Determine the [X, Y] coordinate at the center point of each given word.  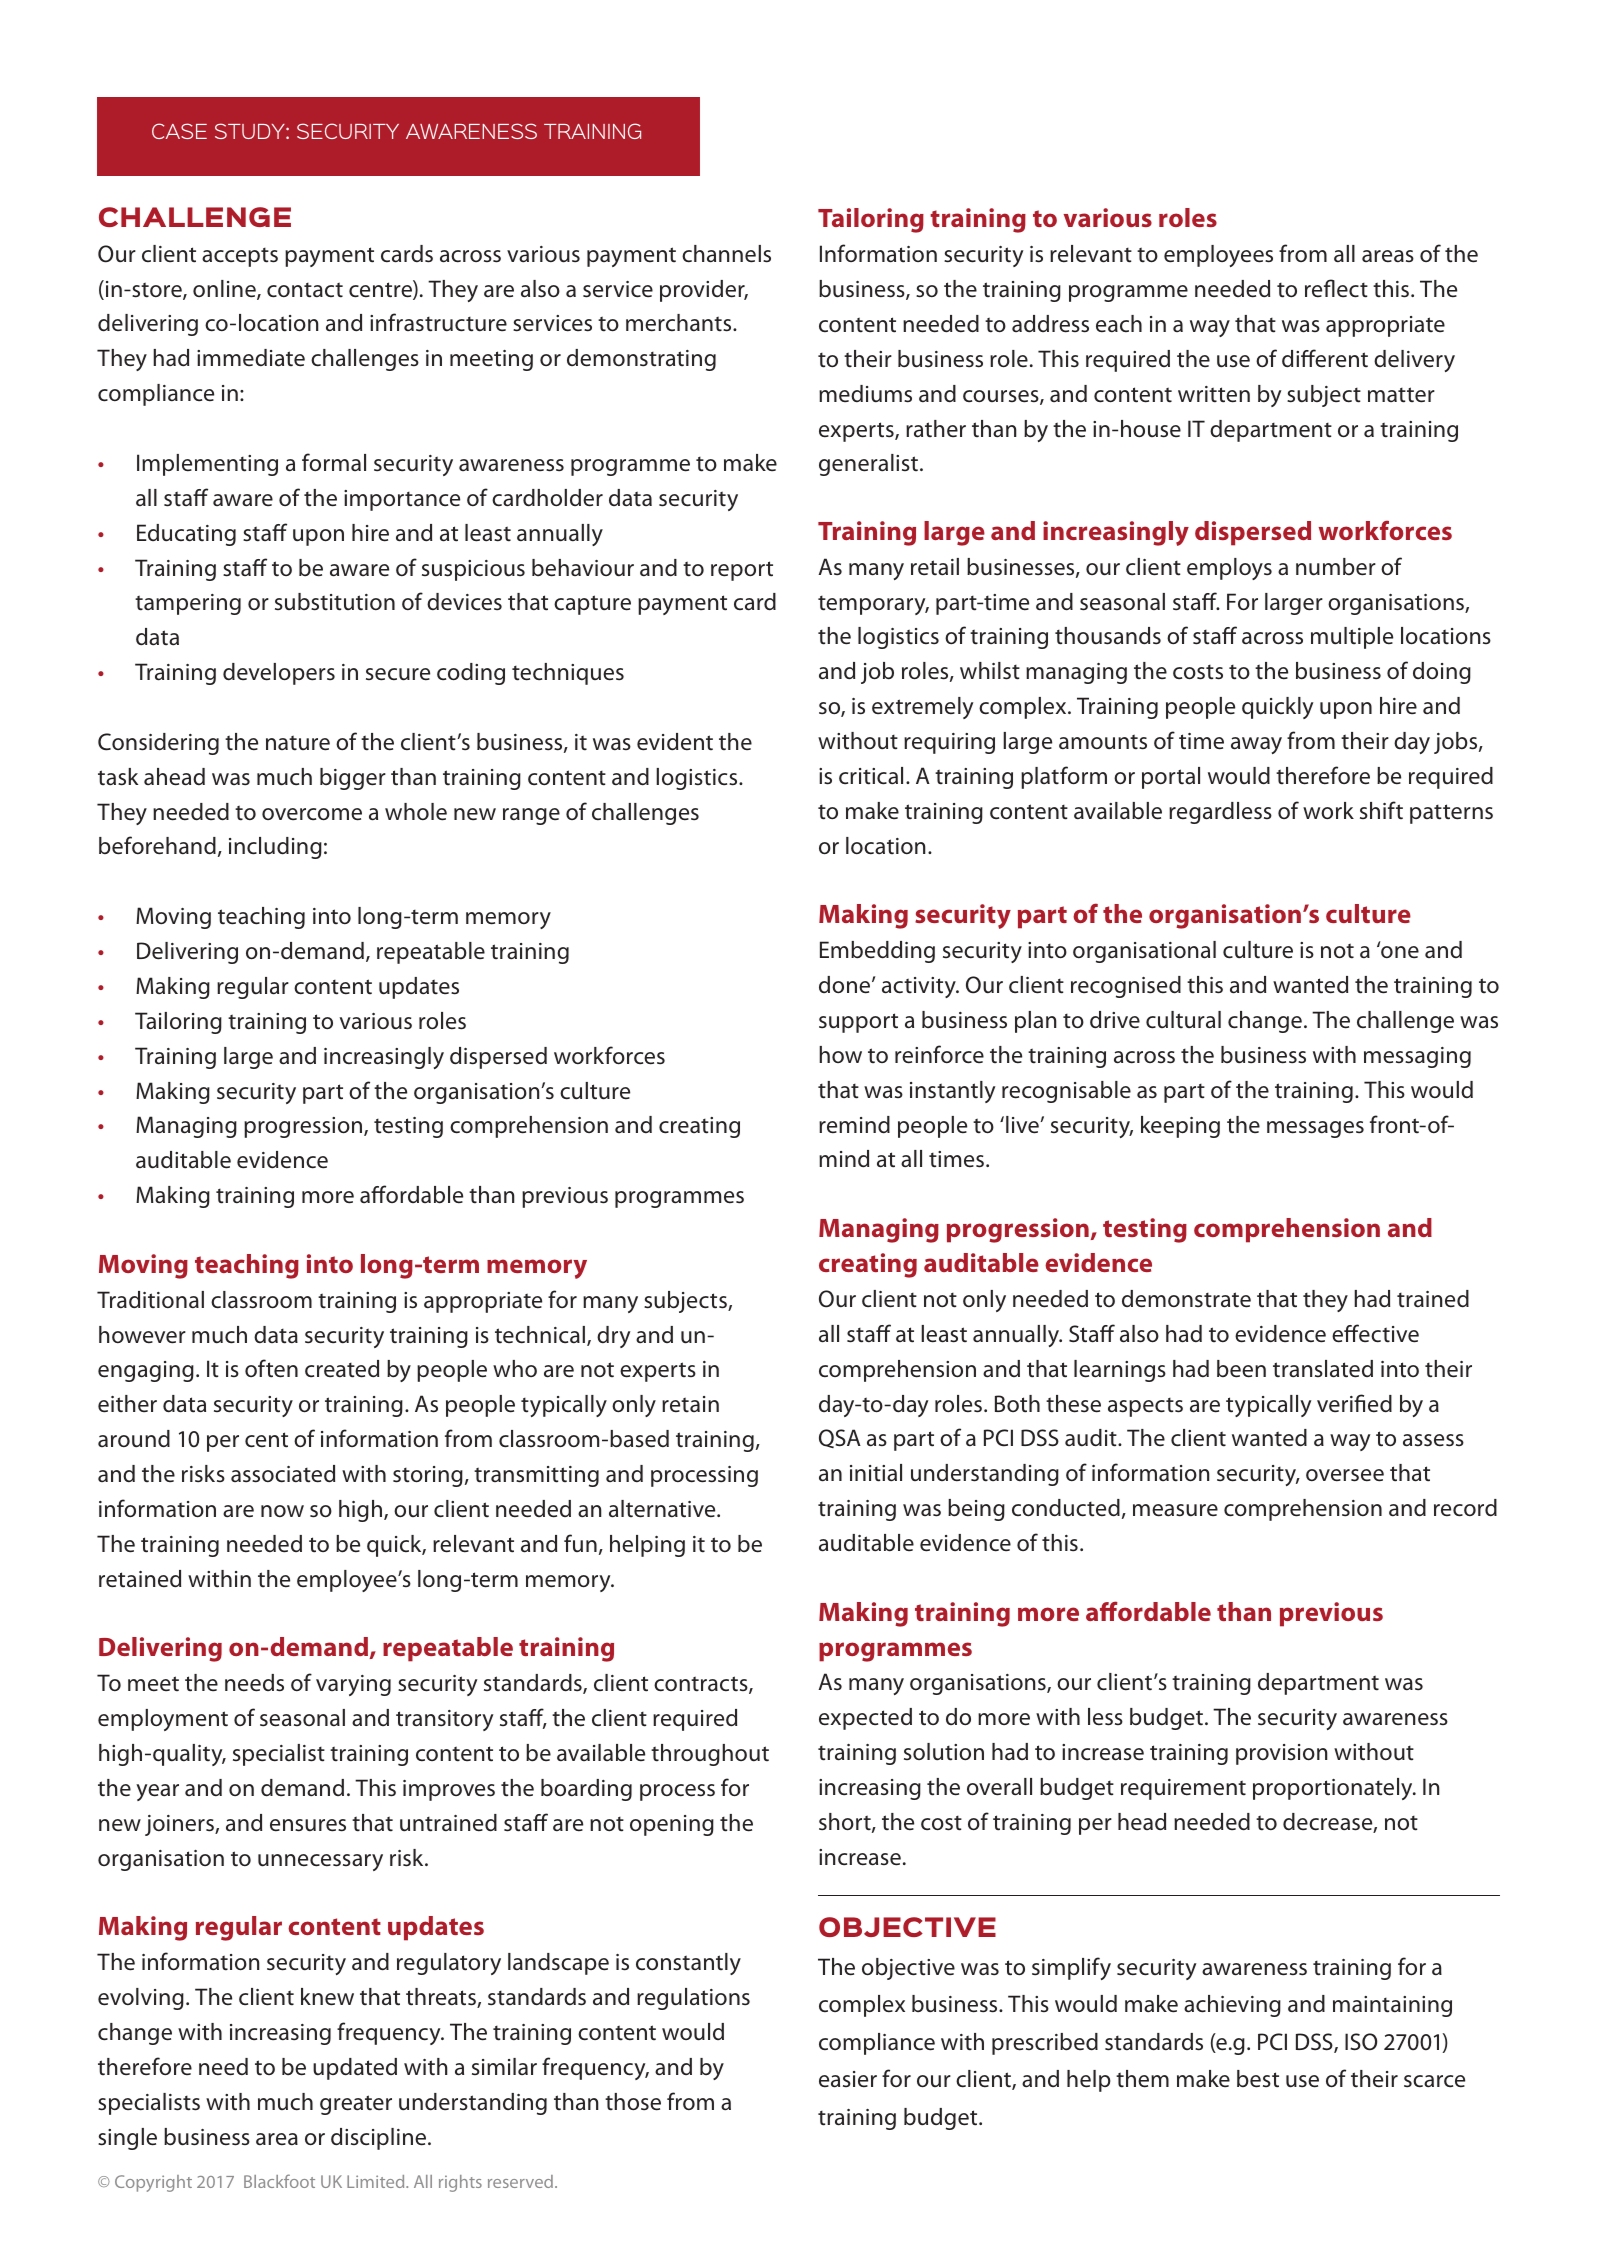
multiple [1352, 638]
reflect [1336, 288]
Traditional [150, 1299]
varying [353, 1685]
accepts [240, 257]
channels [726, 254]
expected [865, 1719]
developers [279, 674]
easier [848, 2079]
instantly [952, 1092]
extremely [922, 708]
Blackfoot [279, 2181]
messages [1315, 1129]
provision [1281, 1754]
